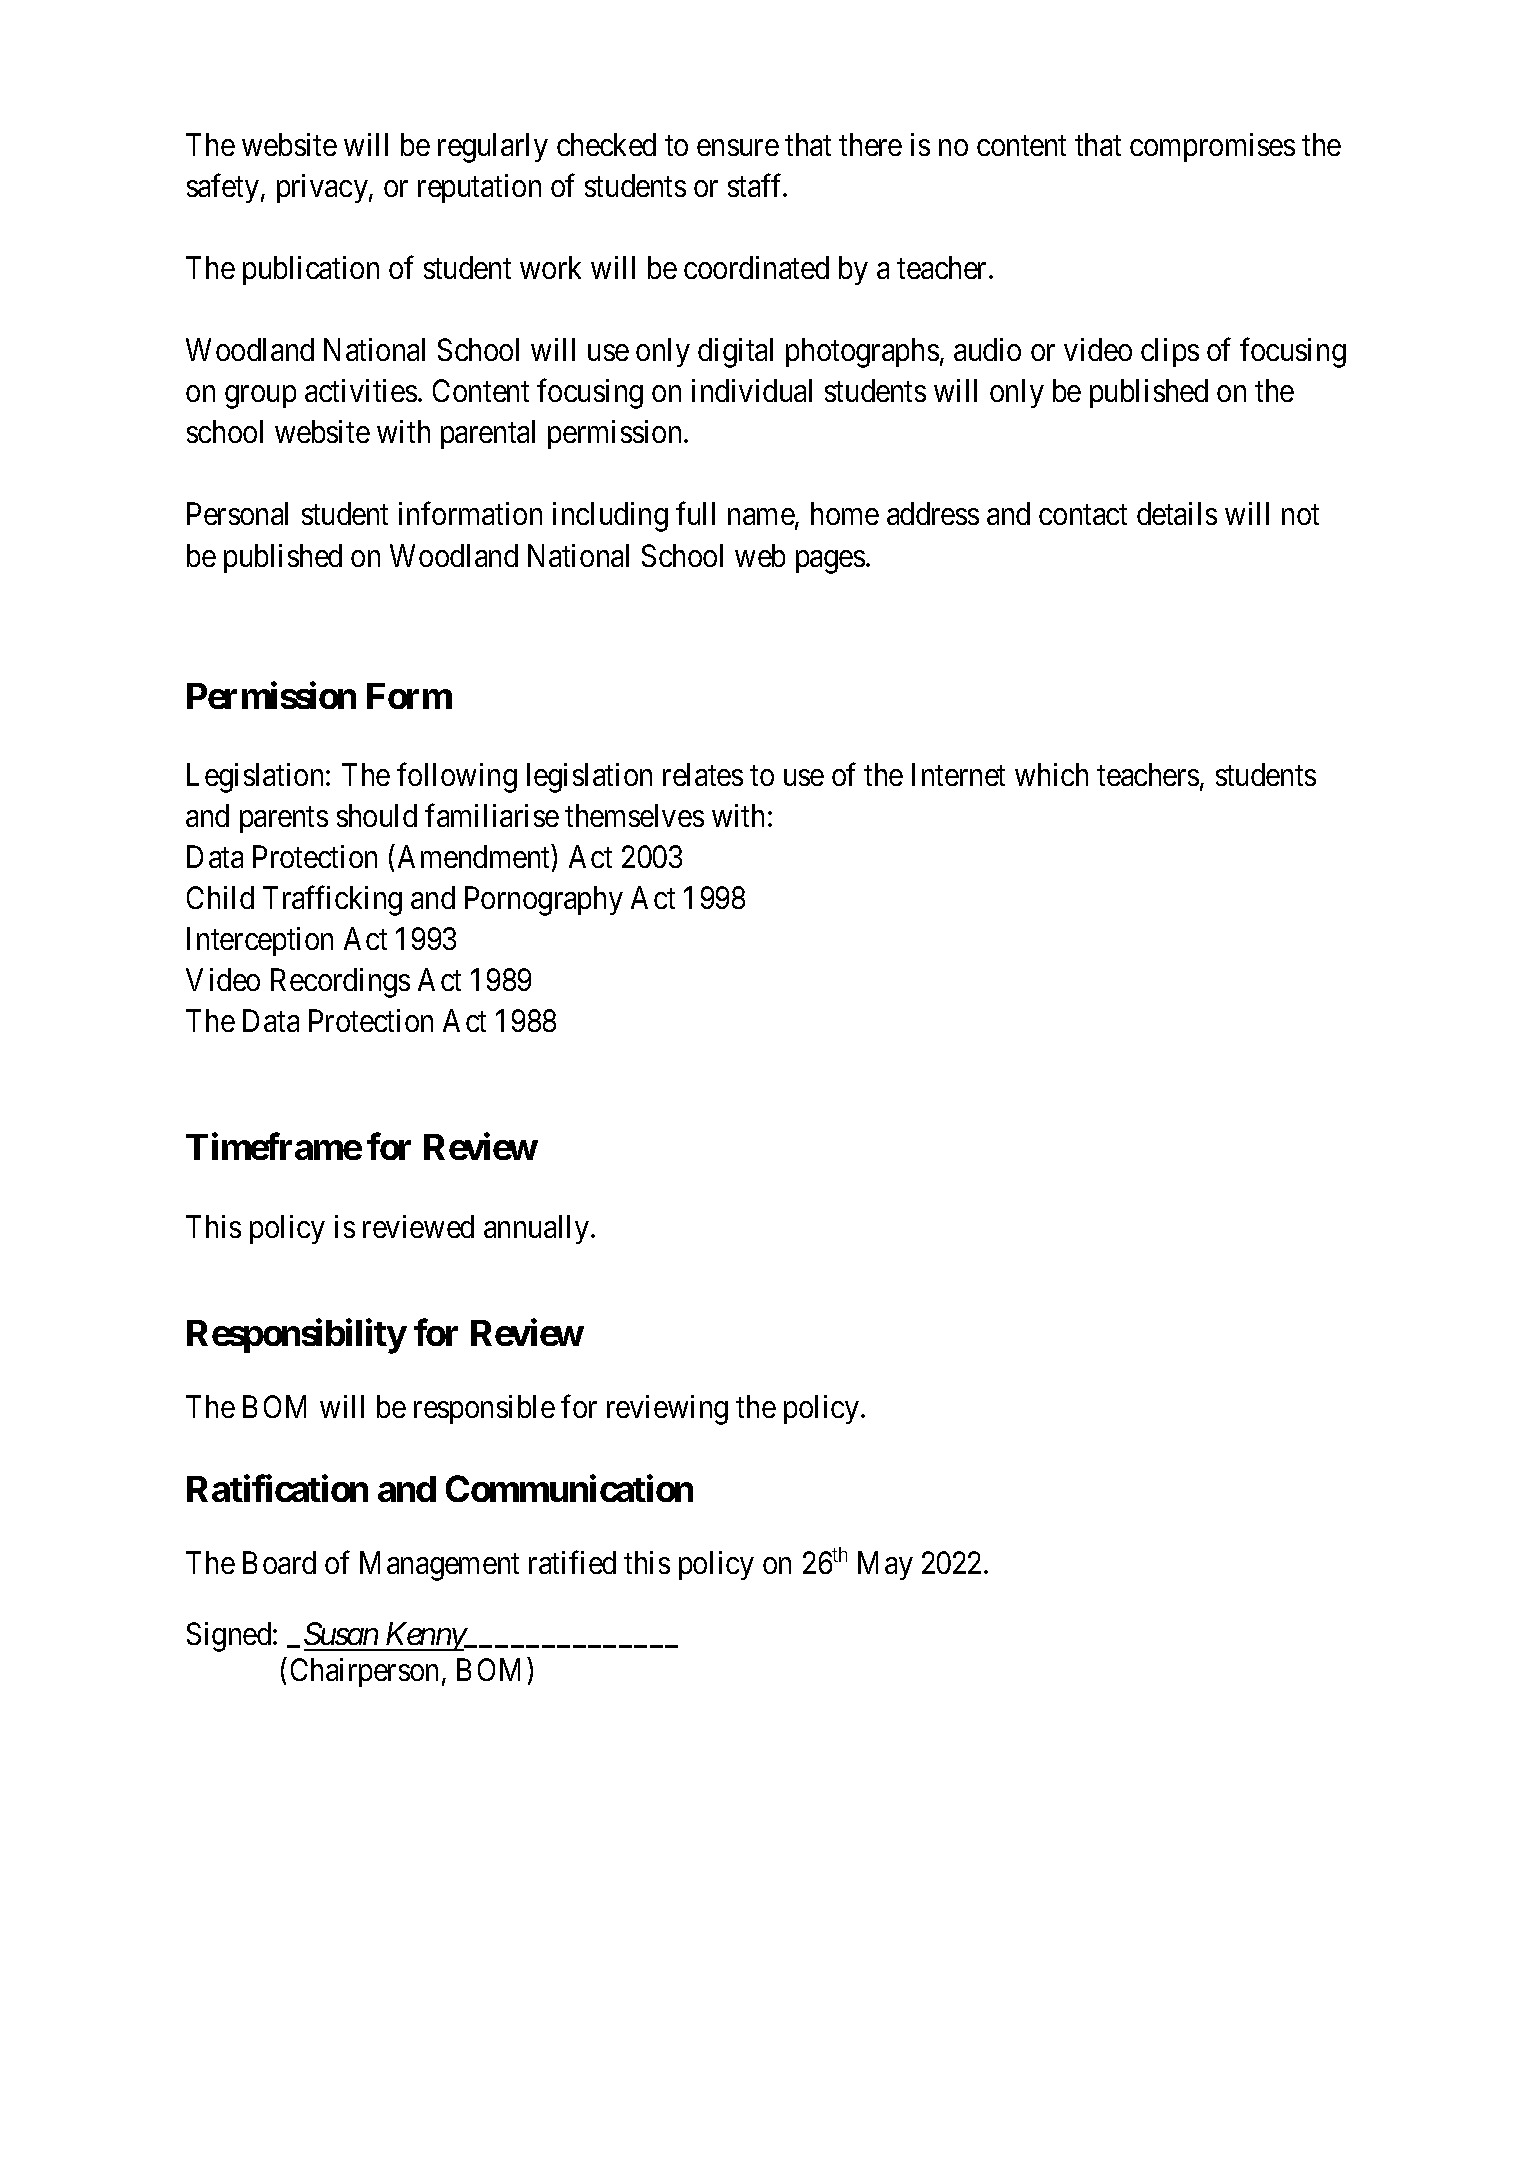  Describe the element at coordinates (311, 270) in the document. I see `publication` at that location.
